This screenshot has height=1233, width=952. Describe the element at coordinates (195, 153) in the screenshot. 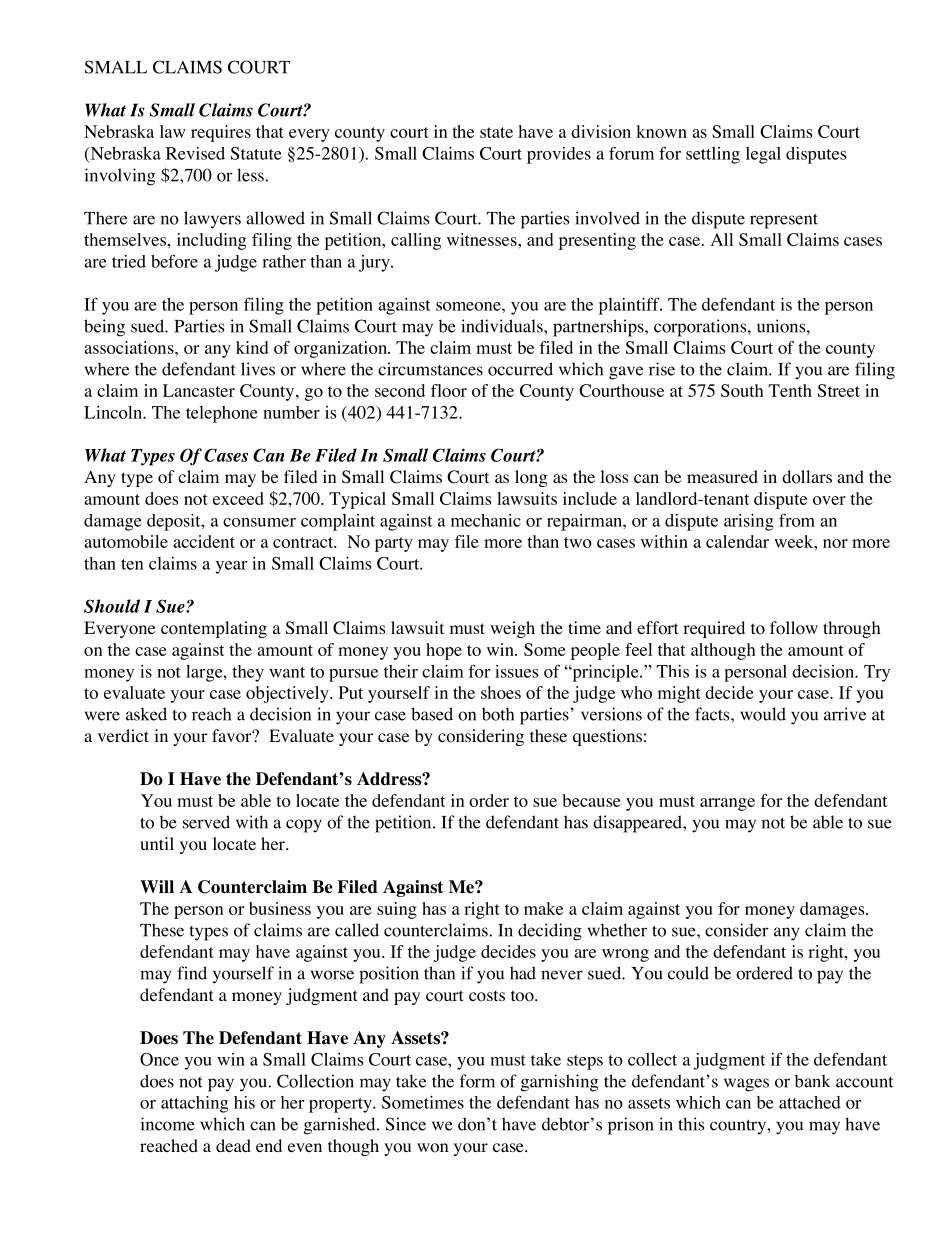

I see `Revised` at that location.
